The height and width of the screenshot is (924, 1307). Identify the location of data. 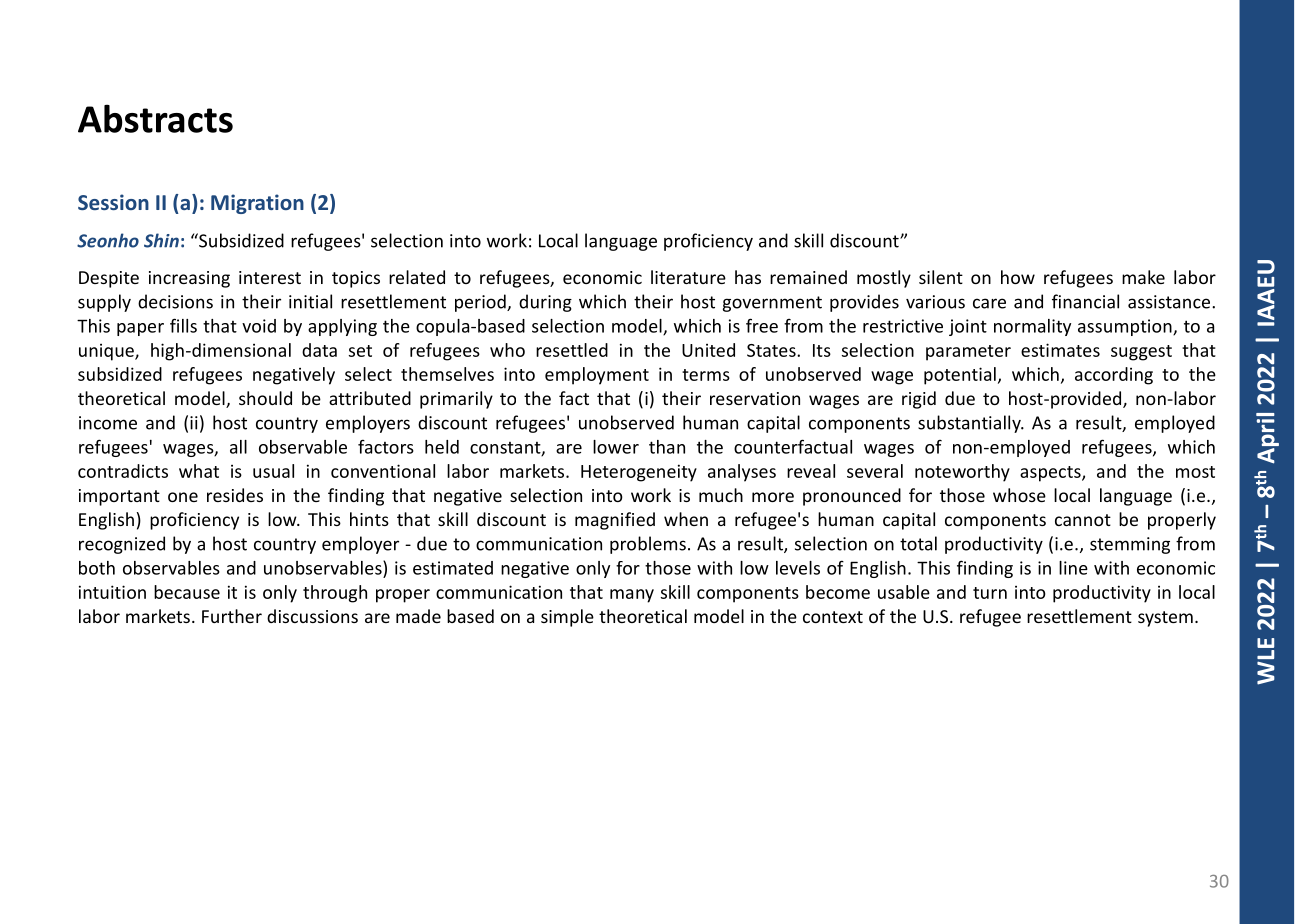
(319, 350).
